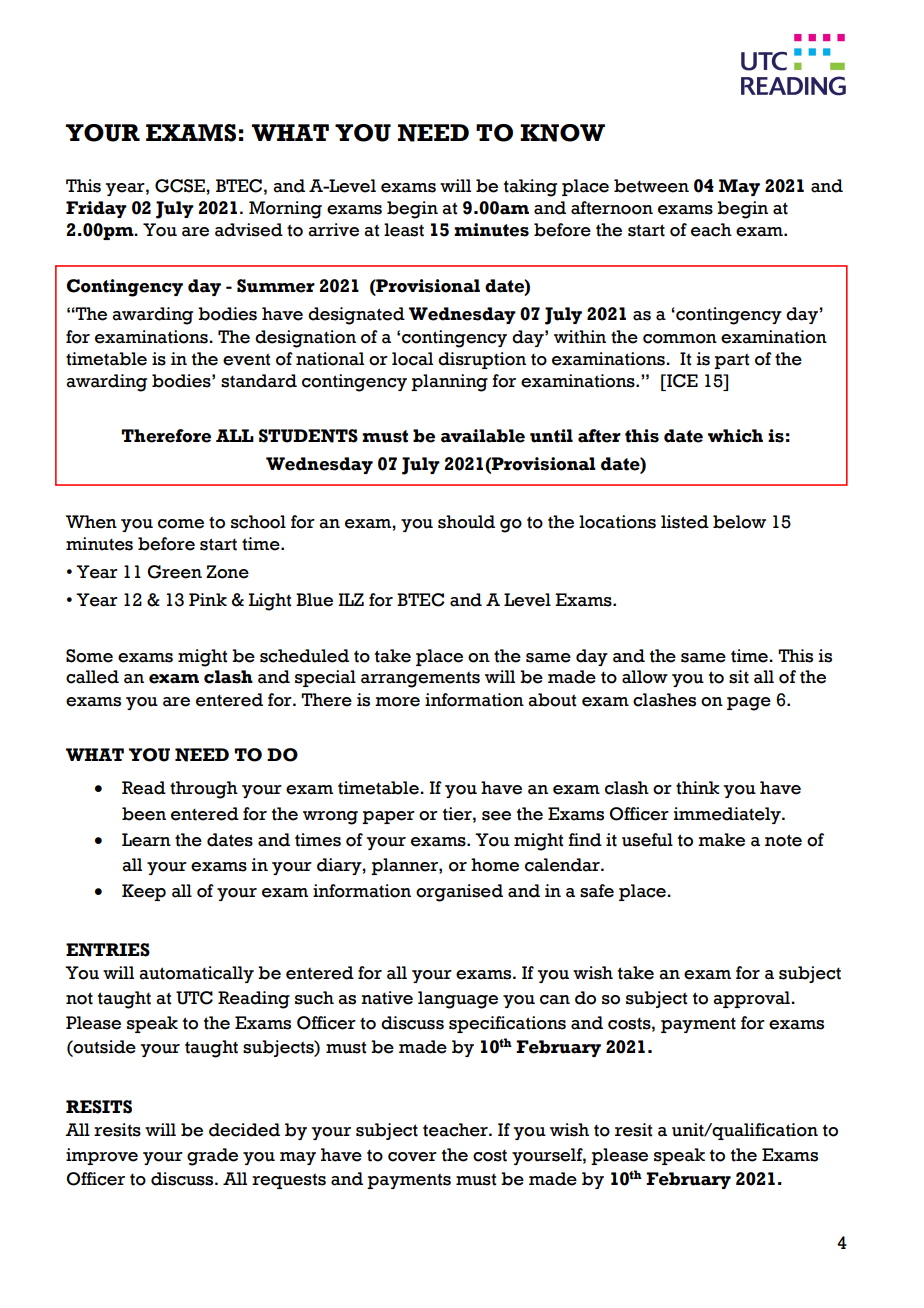 This document has width=924, height=1308. What do you see at coordinates (212, 1157) in the document?
I see `grade` at bounding box center [212, 1157].
